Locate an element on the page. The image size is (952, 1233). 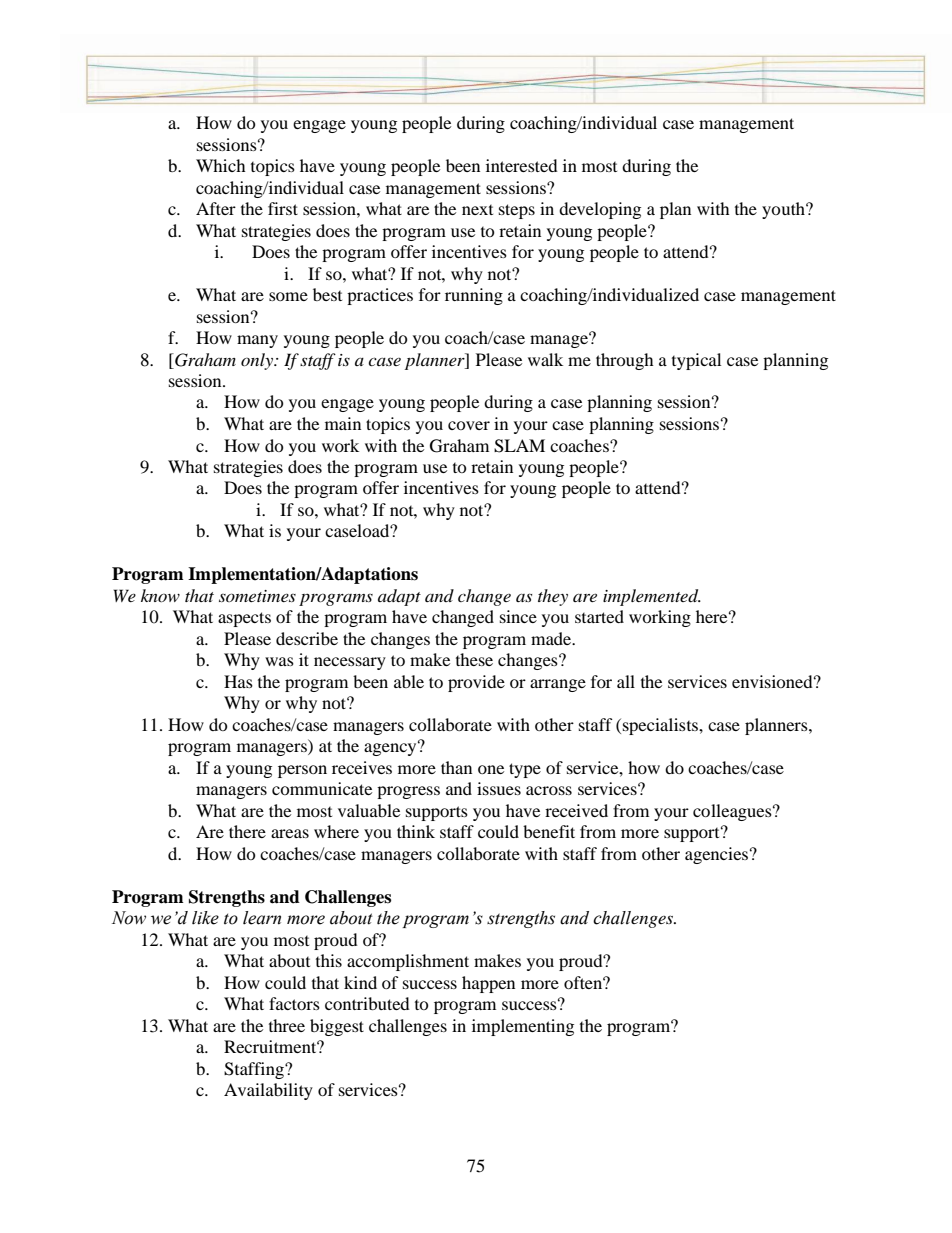
youth is located at coordinates (784, 210).
